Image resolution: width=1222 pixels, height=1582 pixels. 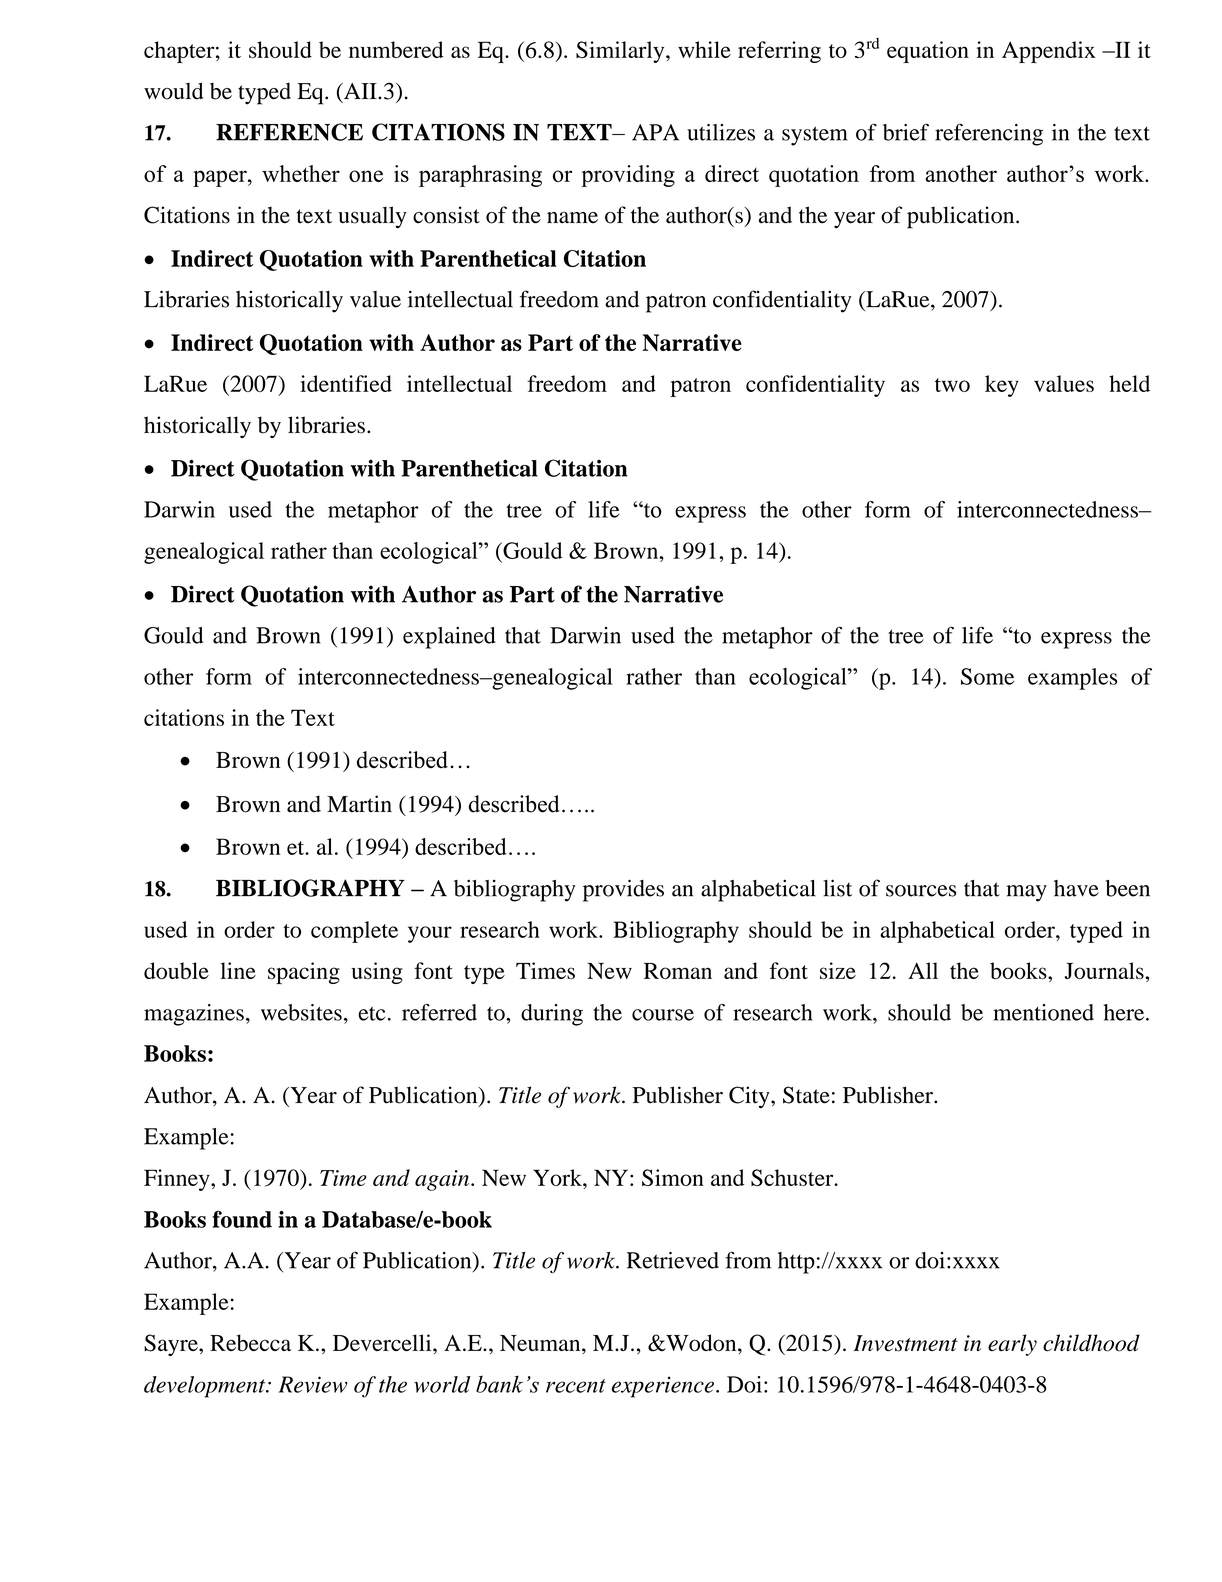 I want to click on key, so click(x=1002, y=386).
